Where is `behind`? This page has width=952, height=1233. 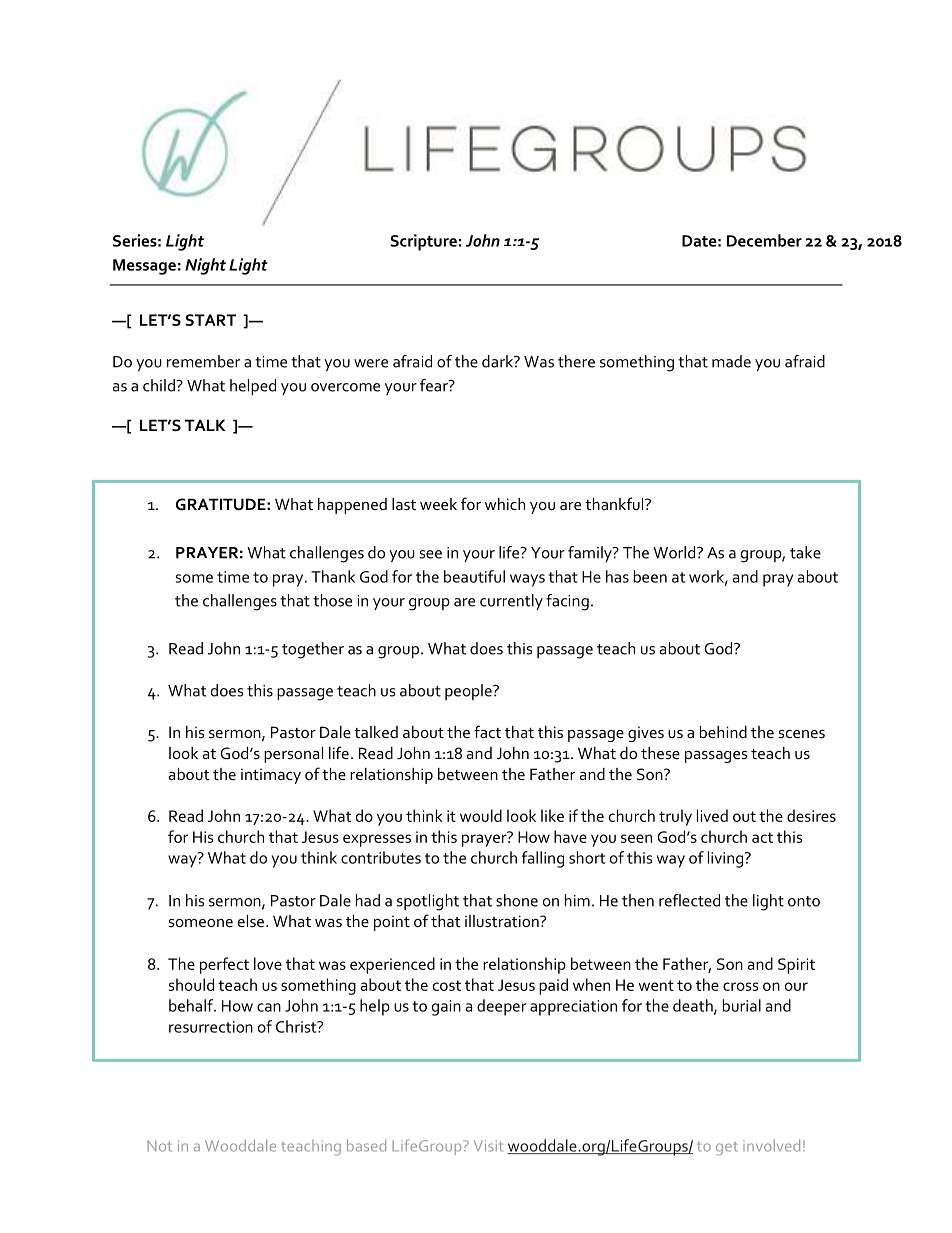
behind is located at coordinates (723, 732).
